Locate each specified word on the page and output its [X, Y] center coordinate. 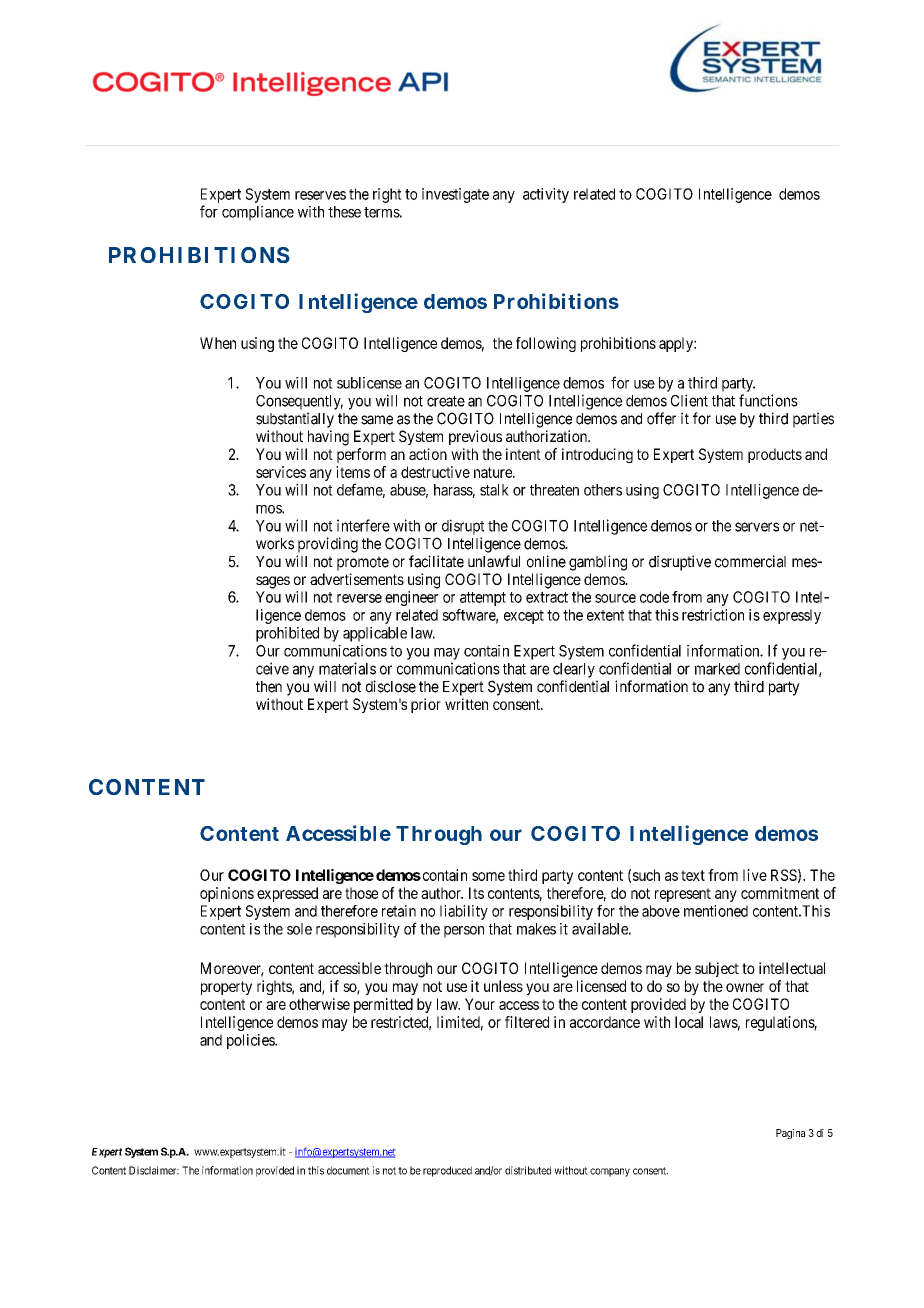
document [348, 1170]
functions [768, 400]
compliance [258, 213]
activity [546, 195]
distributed [528, 1170]
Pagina [790, 1134]
